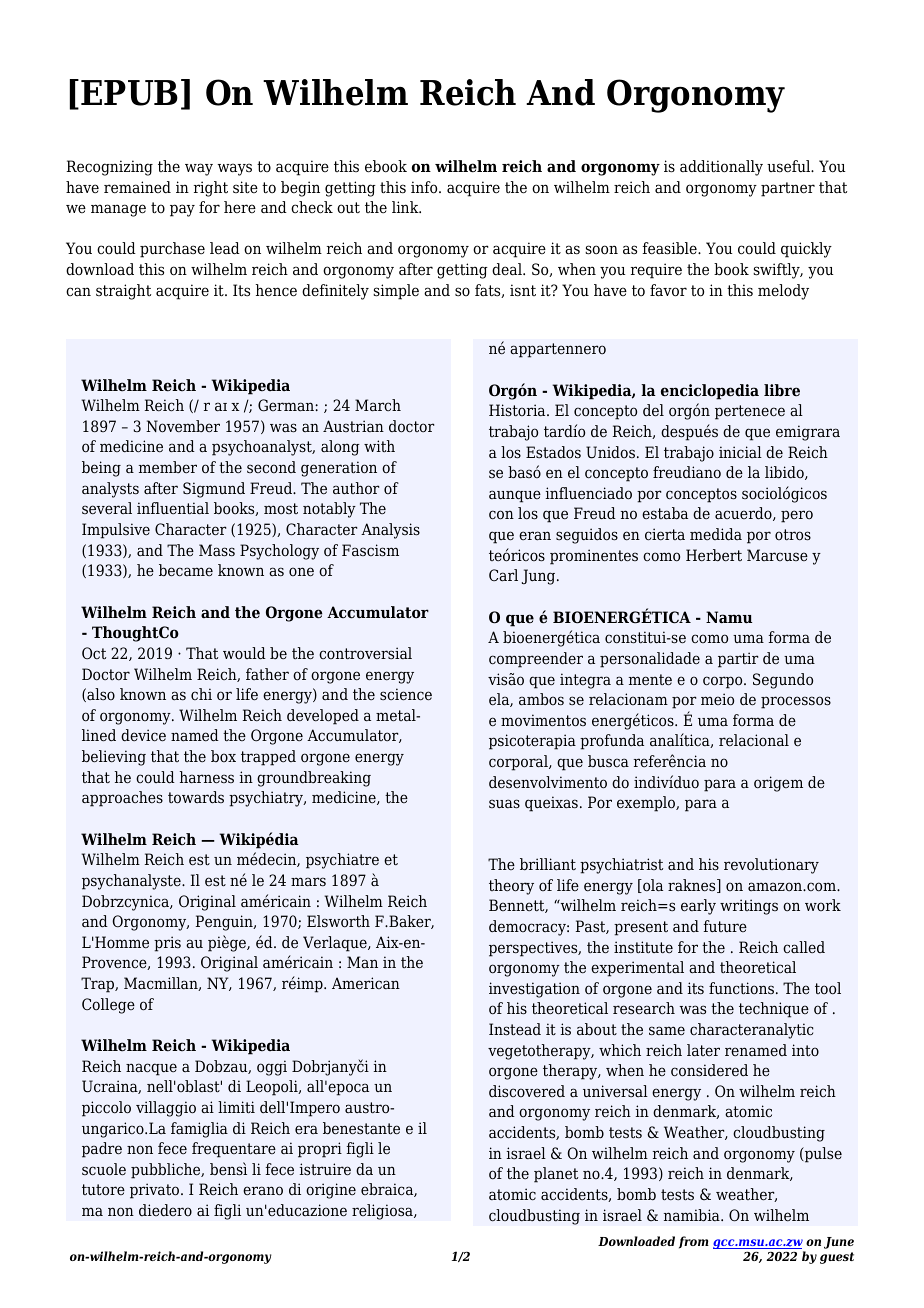 Image resolution: width=924 pixels, height=1308 pixels. Describe the element at coordinates (721, 168) in the screenshot. I see `additionally` at that location.
